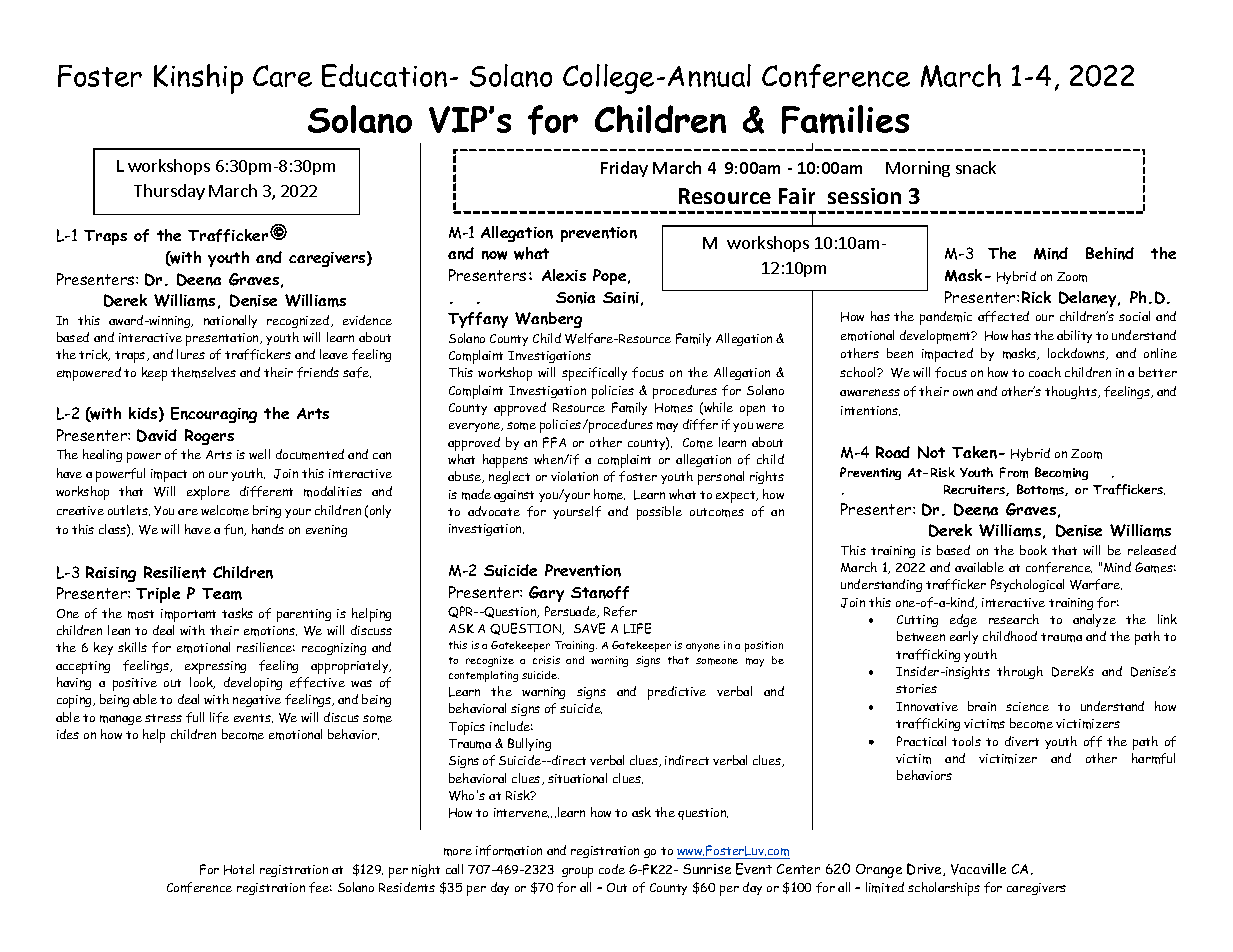  What do you see at coordinates (1020, 672) in the screenshot?
I see `through` at bounding box center [1020, 672].
